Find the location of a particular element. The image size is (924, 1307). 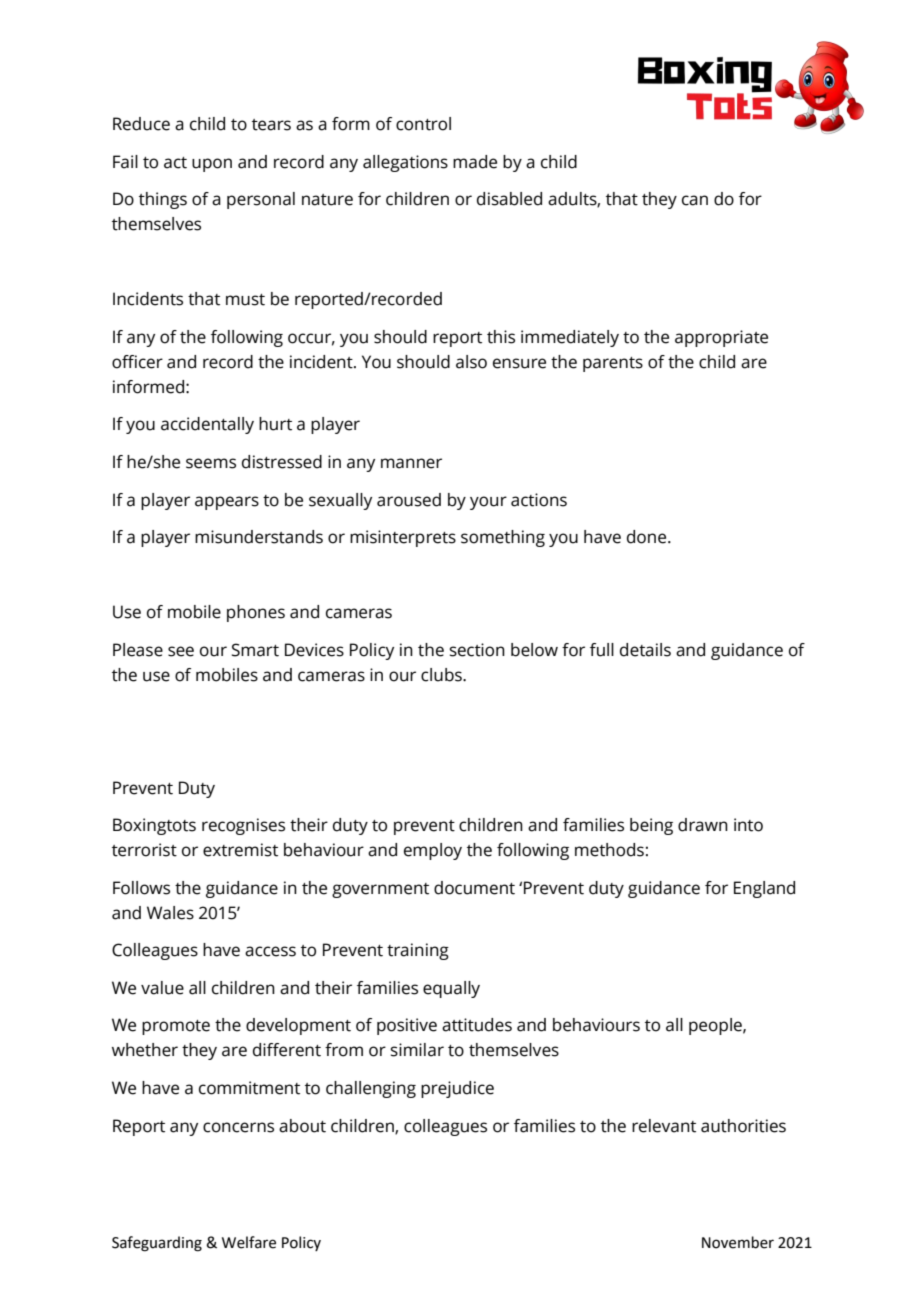

Safeguarding is located at coordinates (157, 1244).
